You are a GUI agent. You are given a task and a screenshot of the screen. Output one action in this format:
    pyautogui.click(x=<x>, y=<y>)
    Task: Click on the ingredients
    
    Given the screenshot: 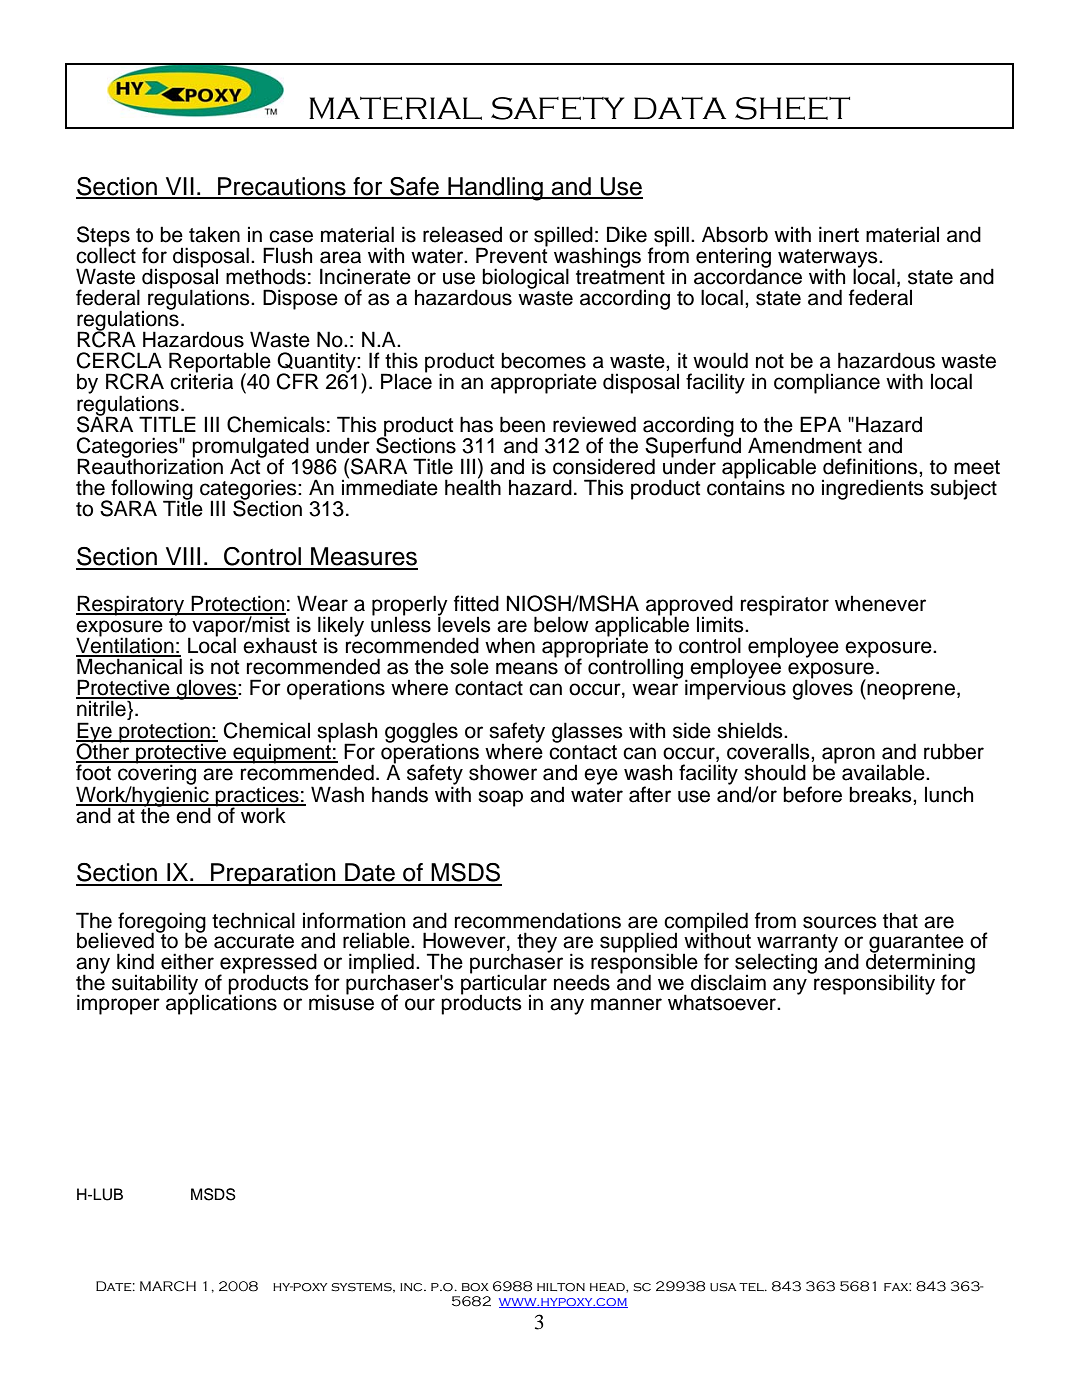 What is the action you would take?
    pyautogui.click(x=873, y=489)
